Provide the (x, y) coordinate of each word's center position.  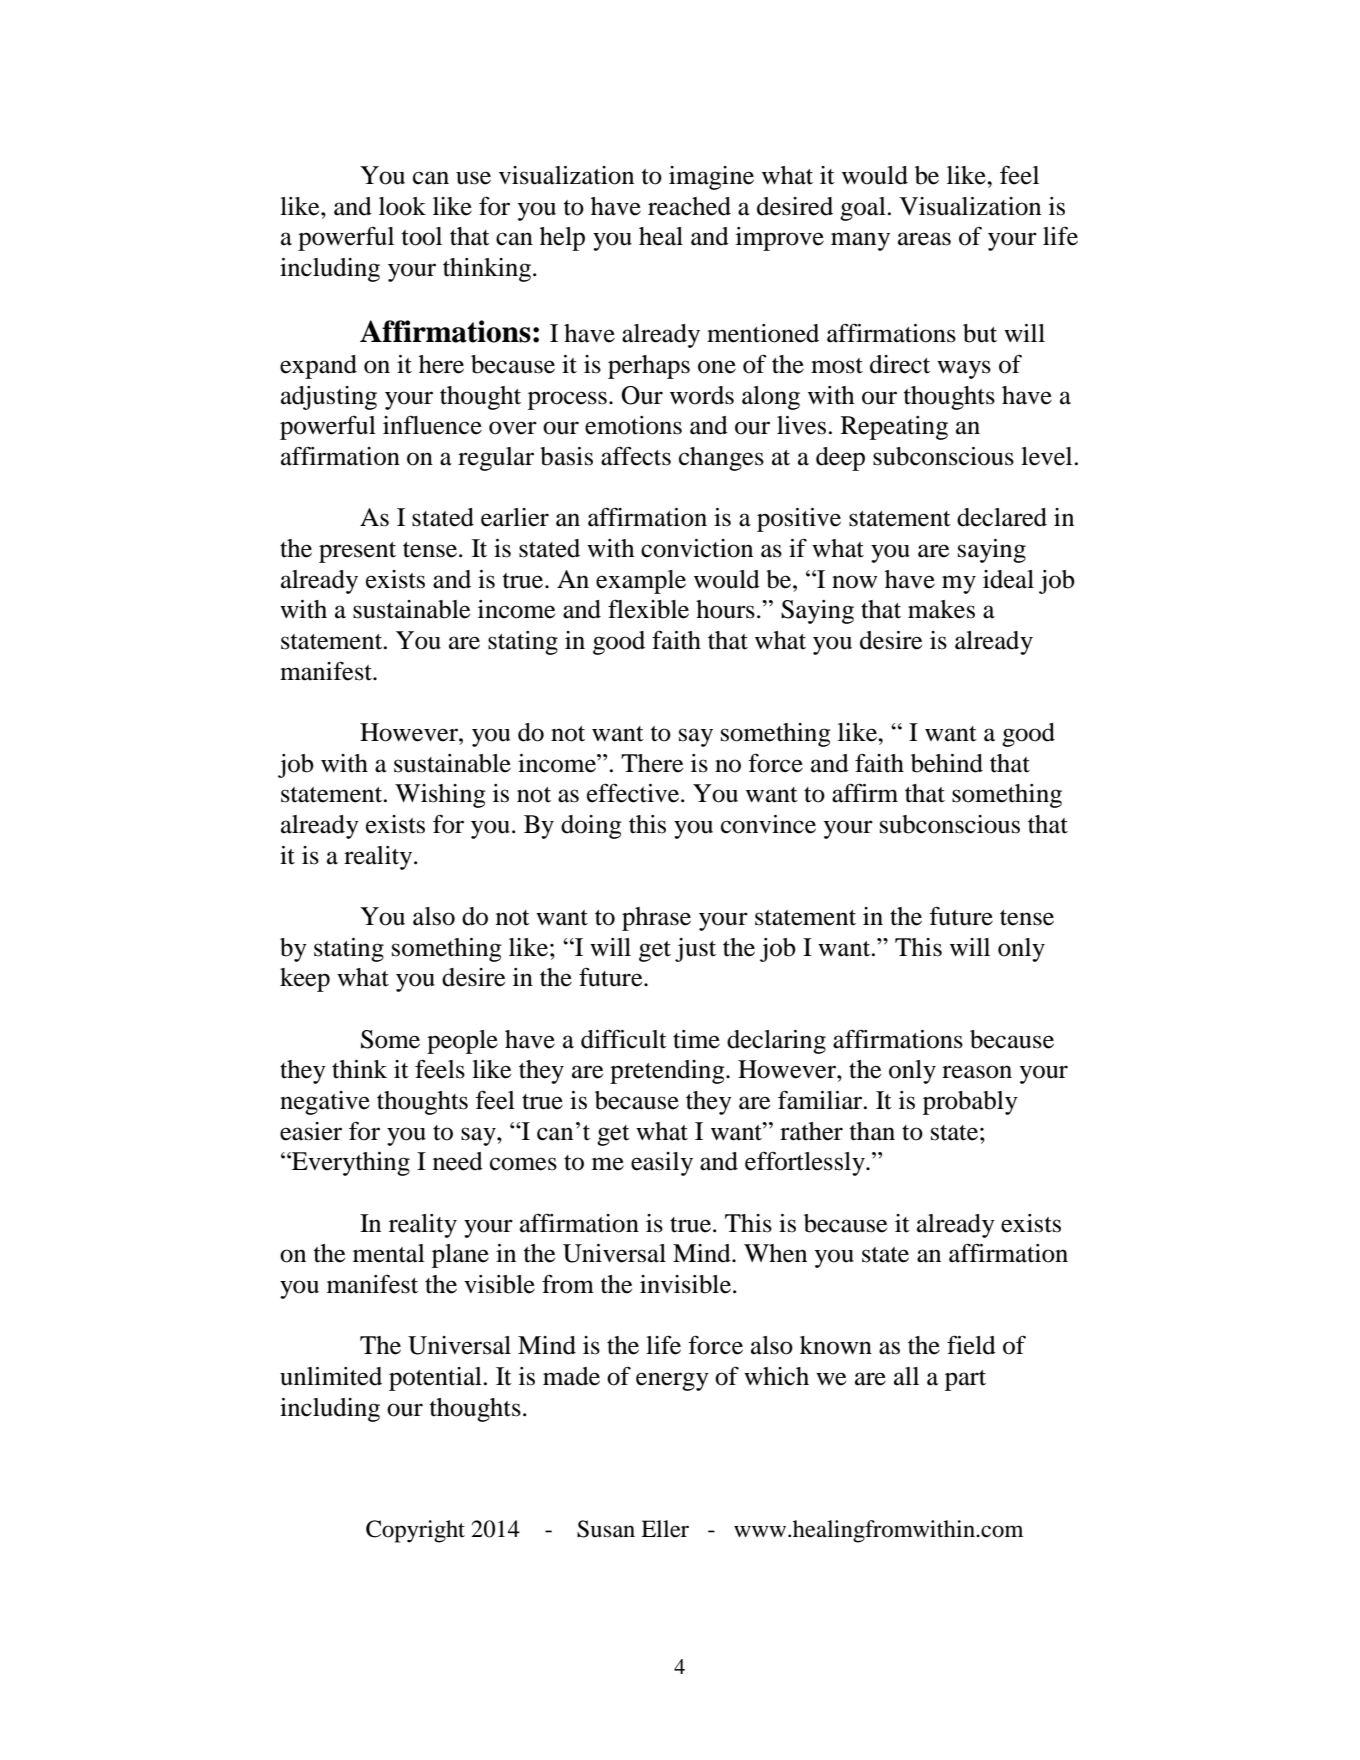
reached (689, 206)
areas (924, 239)
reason (977, 1072)
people (462, 1042)
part (965, 1380)
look (402, 206)
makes (941, 609)
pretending (668, 1072)
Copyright (415, 1531)
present (357, 552)
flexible (648, 609)
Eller (665, 1529)
